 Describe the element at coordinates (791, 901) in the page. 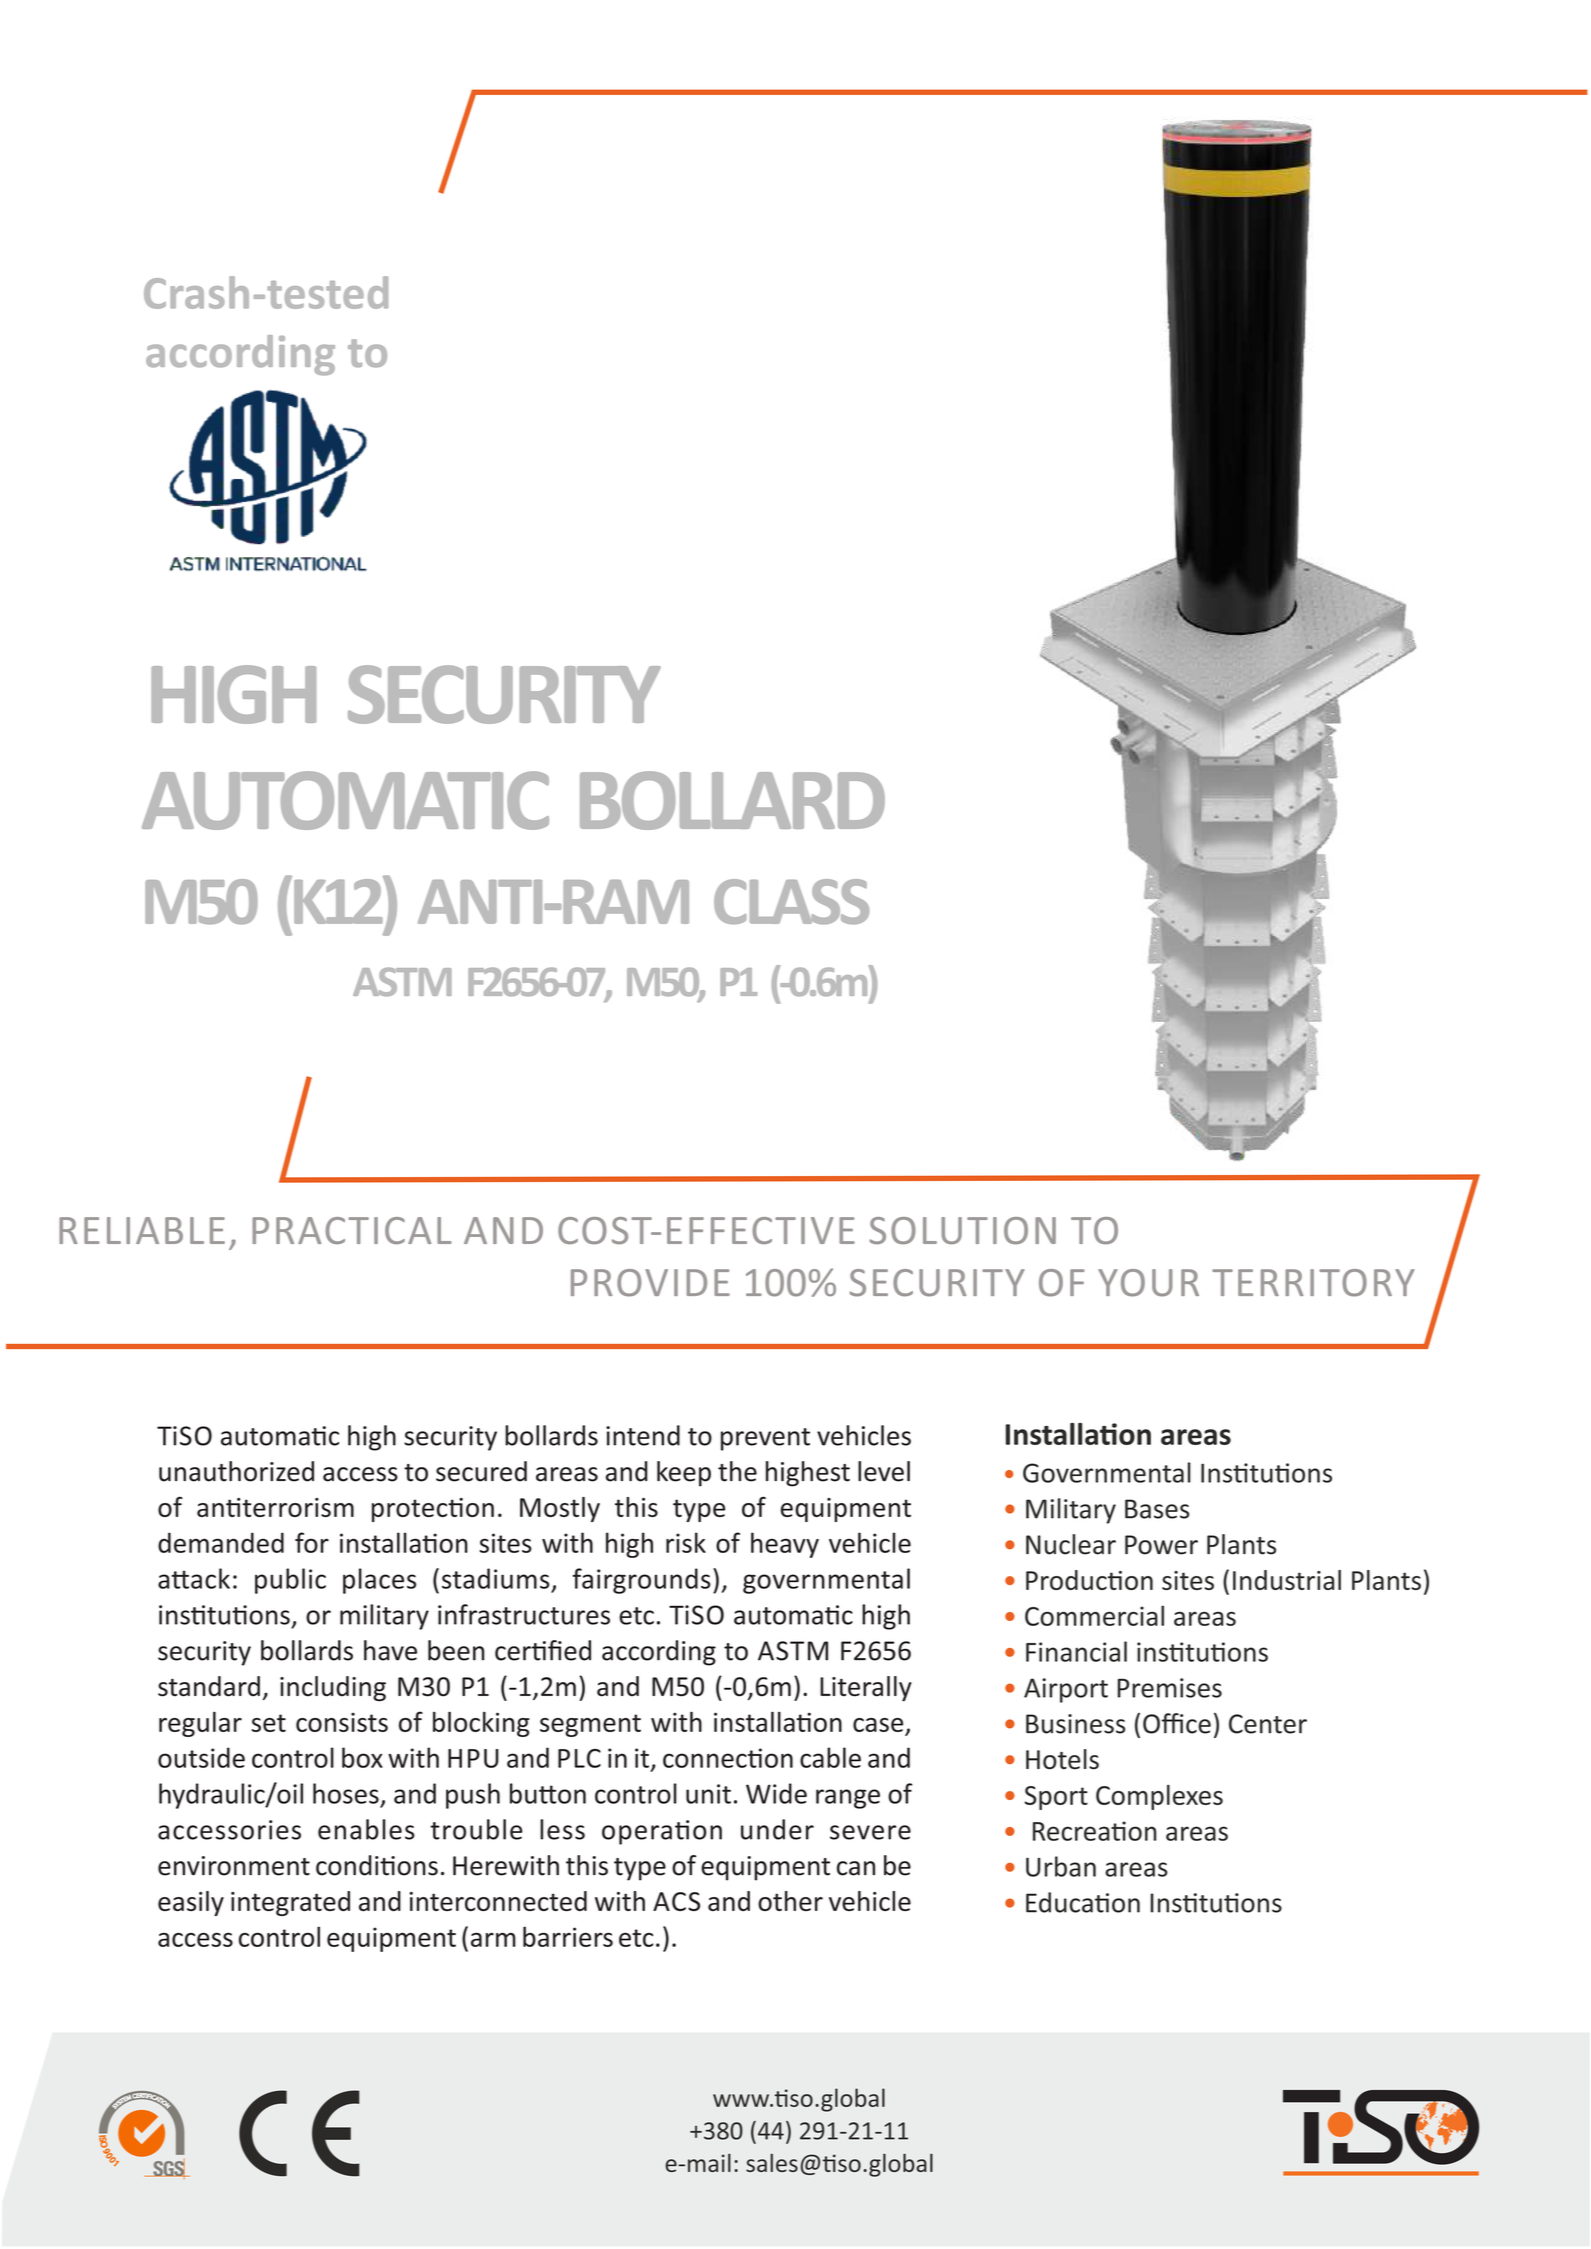

I see `CLASS` at that location.
